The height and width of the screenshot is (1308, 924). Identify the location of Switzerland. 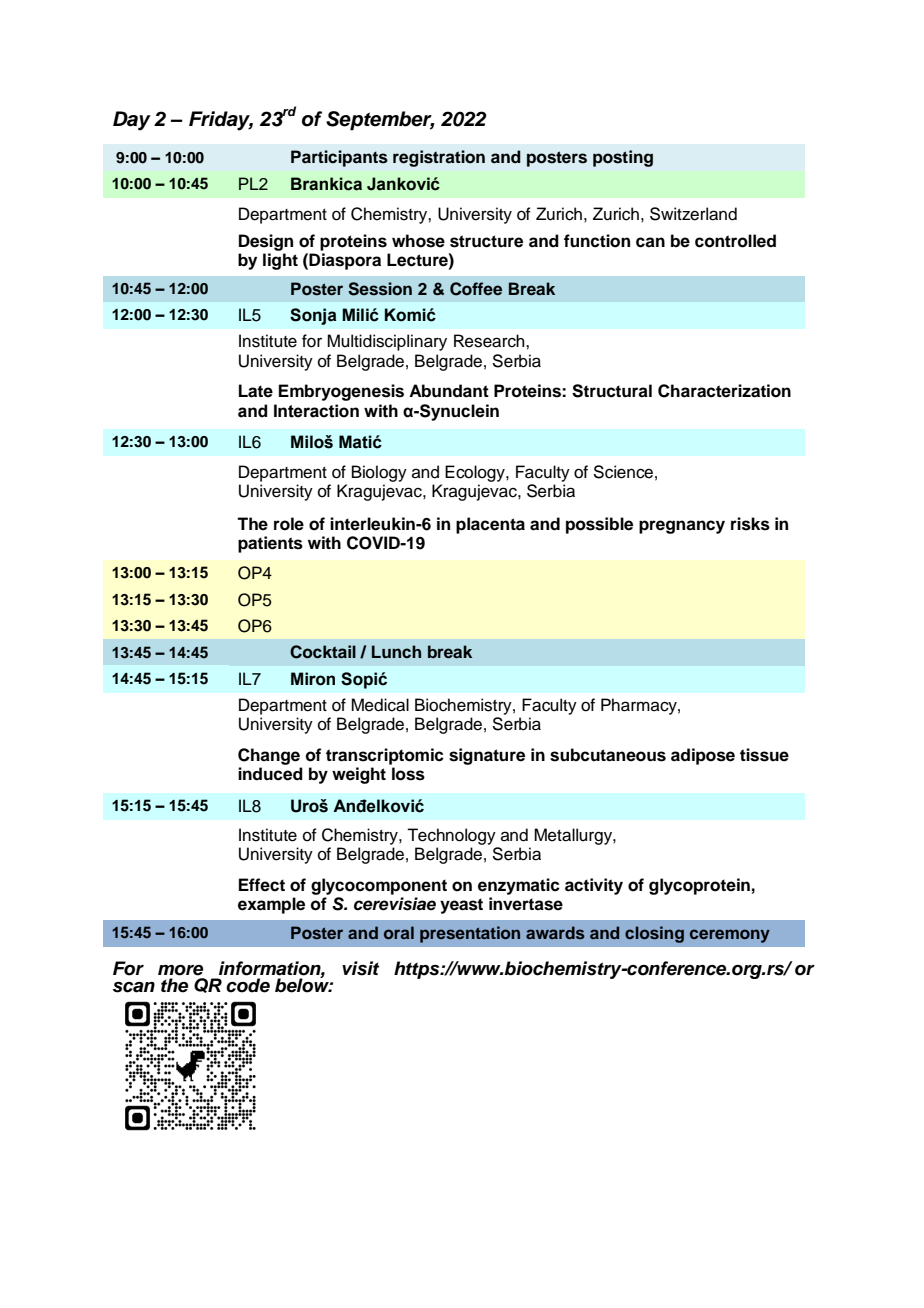
(693, 214).
